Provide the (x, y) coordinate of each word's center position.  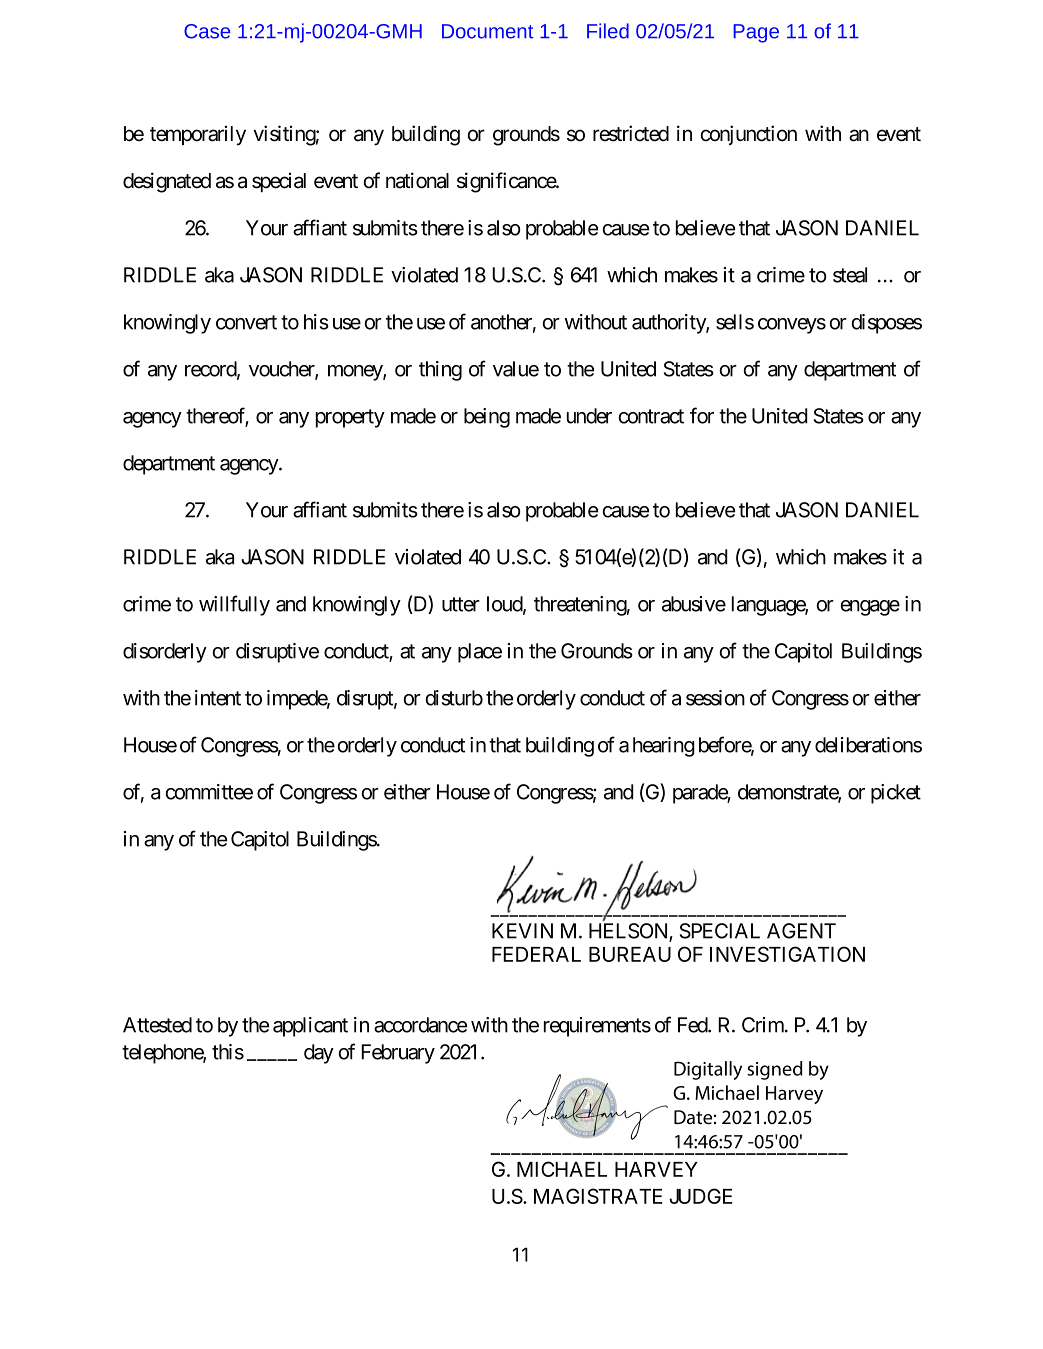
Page (756, 33)
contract (651, 416)
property (350, 418)
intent (218, 698)
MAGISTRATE (598, 1196)
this (228, 1052)
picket (896, 794)
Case (207, 31)
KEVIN (522, 931)
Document (488, 31)
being (487, 418)
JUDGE (700, 1196)
